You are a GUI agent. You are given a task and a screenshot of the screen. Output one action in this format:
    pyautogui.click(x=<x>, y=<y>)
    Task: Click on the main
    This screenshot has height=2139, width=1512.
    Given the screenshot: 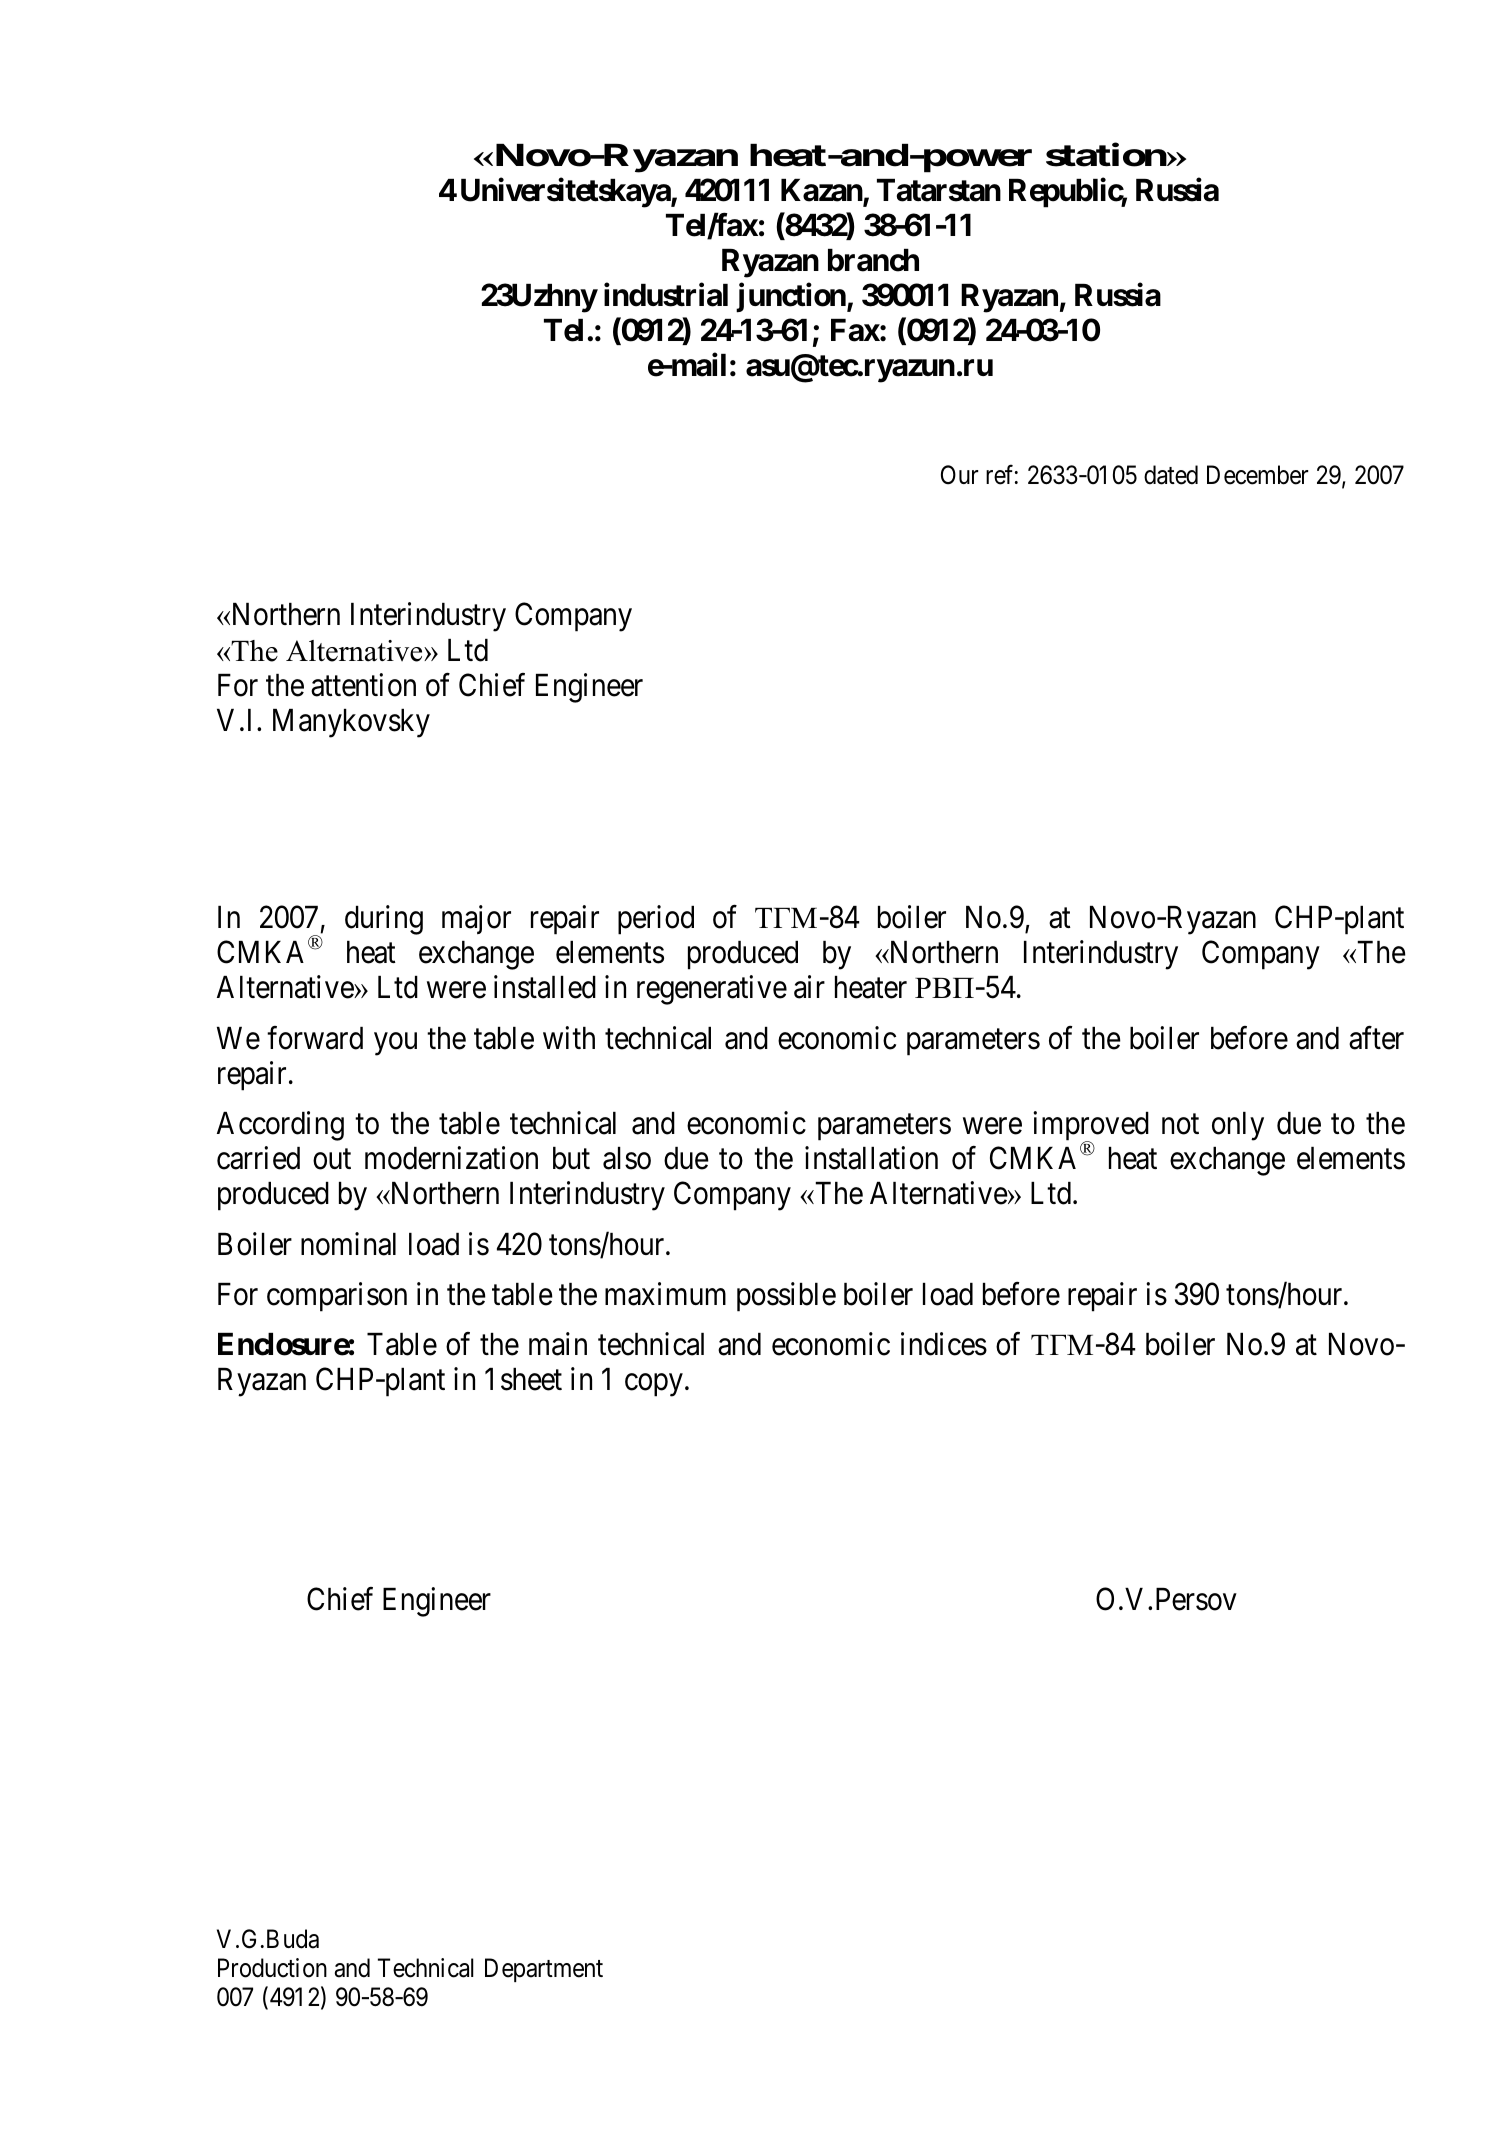 What is the action you would take?
    pyautogui.click(x=558, y=1344)
